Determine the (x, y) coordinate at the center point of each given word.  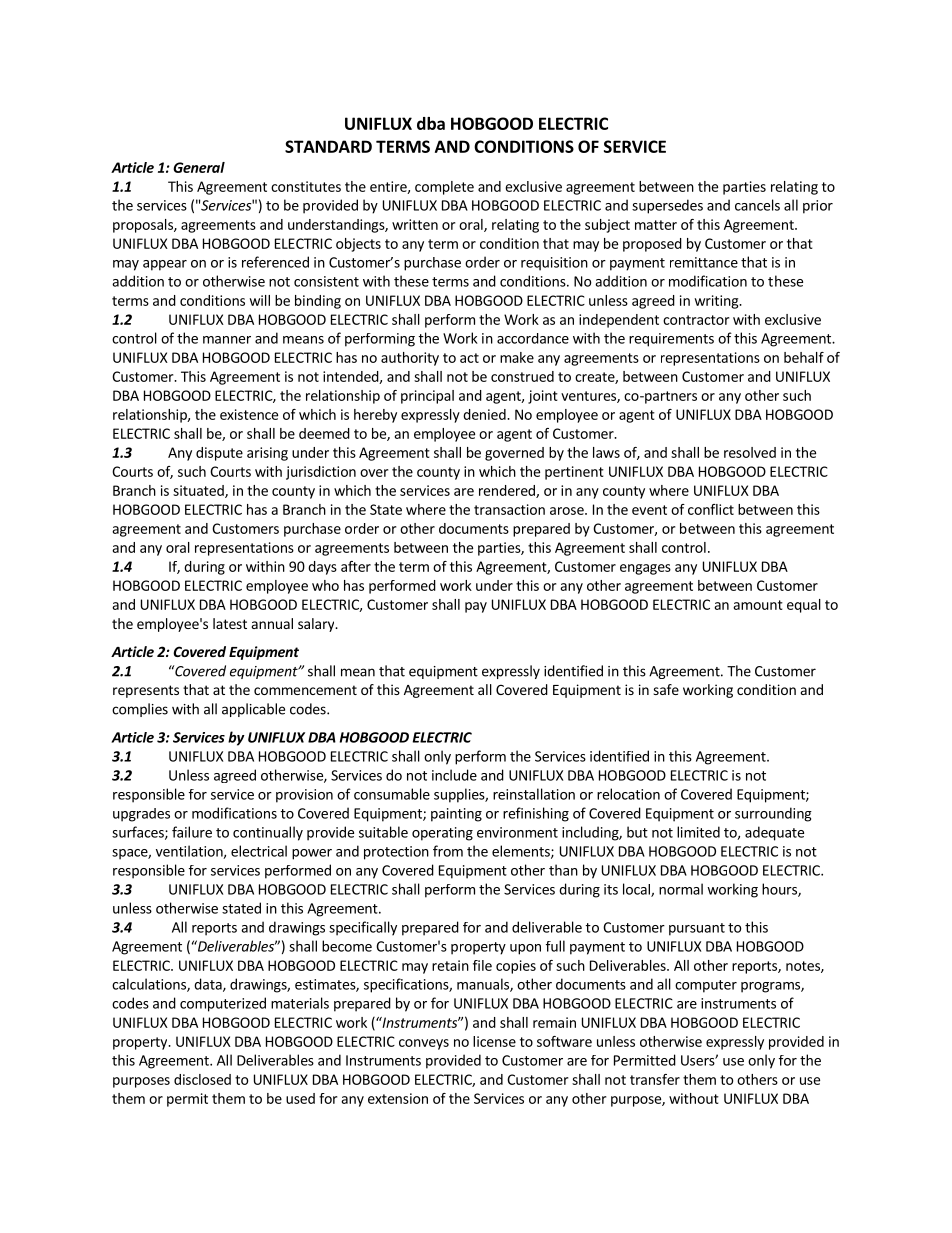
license (494, 1041)
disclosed (202, 1079)
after (356, 566)
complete (444, 188)
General (199, 167)
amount (758, 605)
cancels (757, 205)
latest (230, 623)
